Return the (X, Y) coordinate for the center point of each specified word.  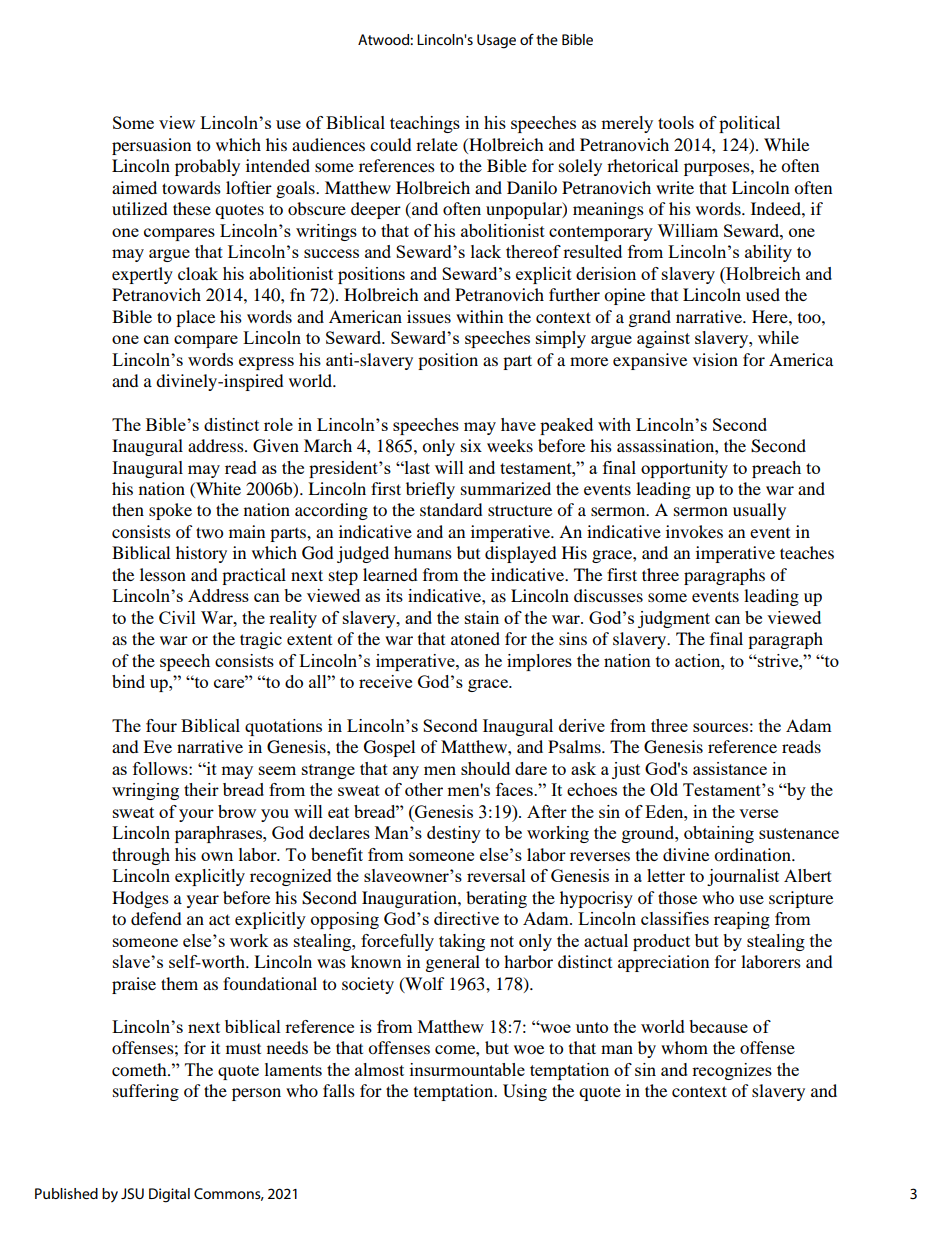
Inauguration (410, 899)
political (749, 124)
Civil (177, 617)
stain (482, 617)
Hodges (140, 899)
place (195, 318)
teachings (425, 124)
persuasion (151, 146)
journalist (743, 877)
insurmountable (467, 1069)
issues (429, 316)
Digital (169, 1195)
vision (715, 359)
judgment (674, 619)
